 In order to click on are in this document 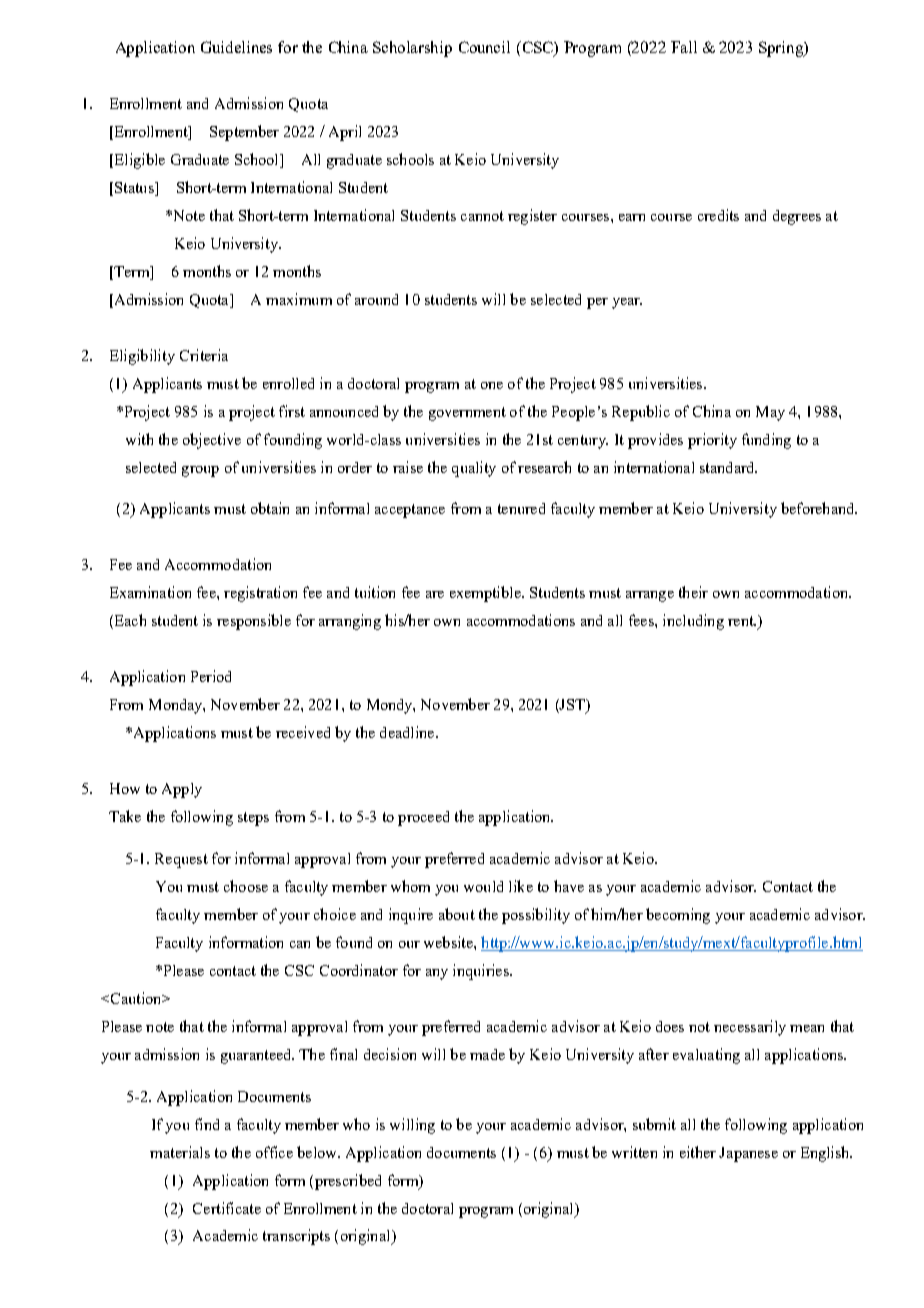, I will do `click(435, 594)`.
